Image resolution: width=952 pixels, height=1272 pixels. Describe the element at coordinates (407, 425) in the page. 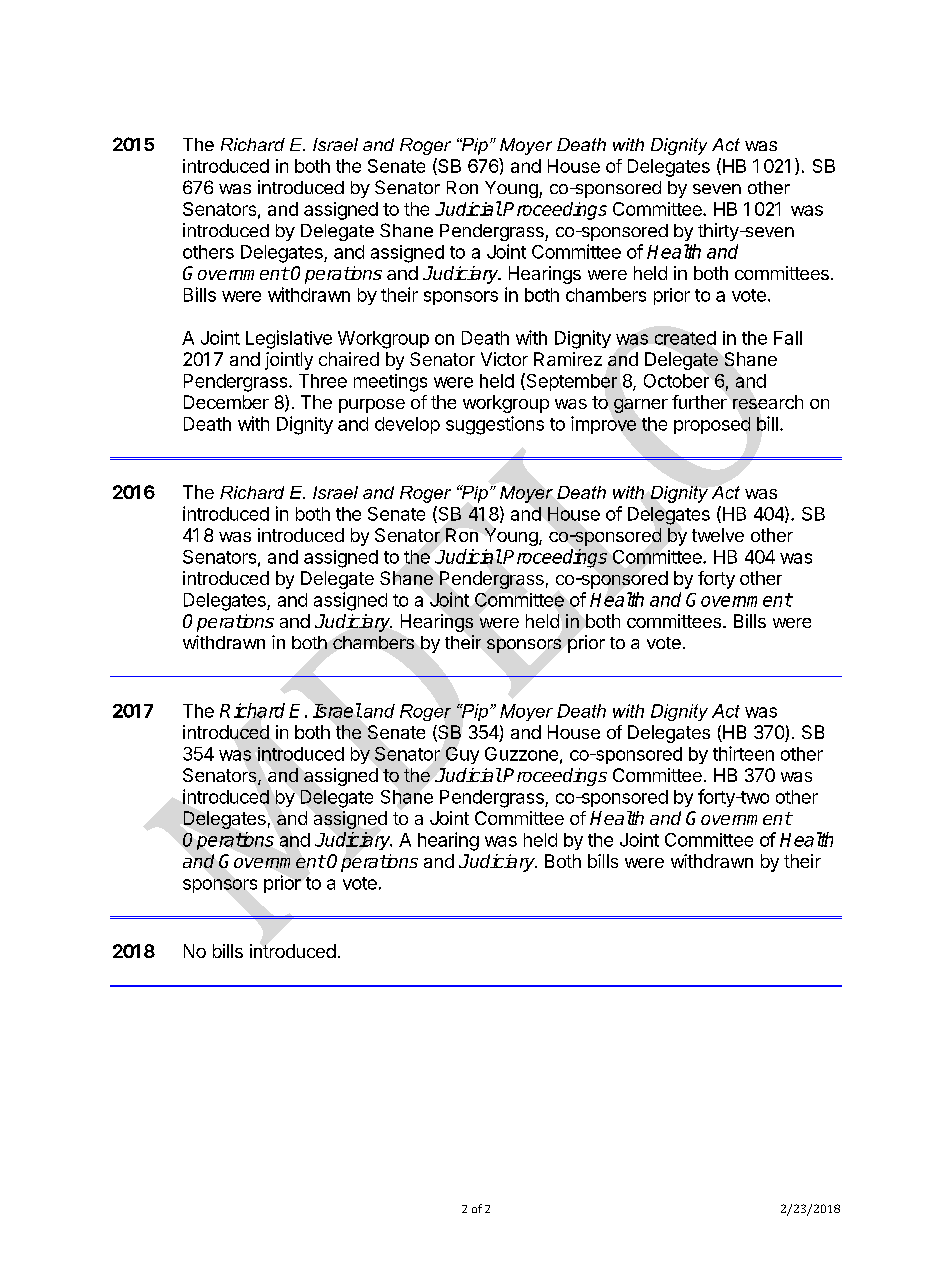

I see `develop` at that location.
